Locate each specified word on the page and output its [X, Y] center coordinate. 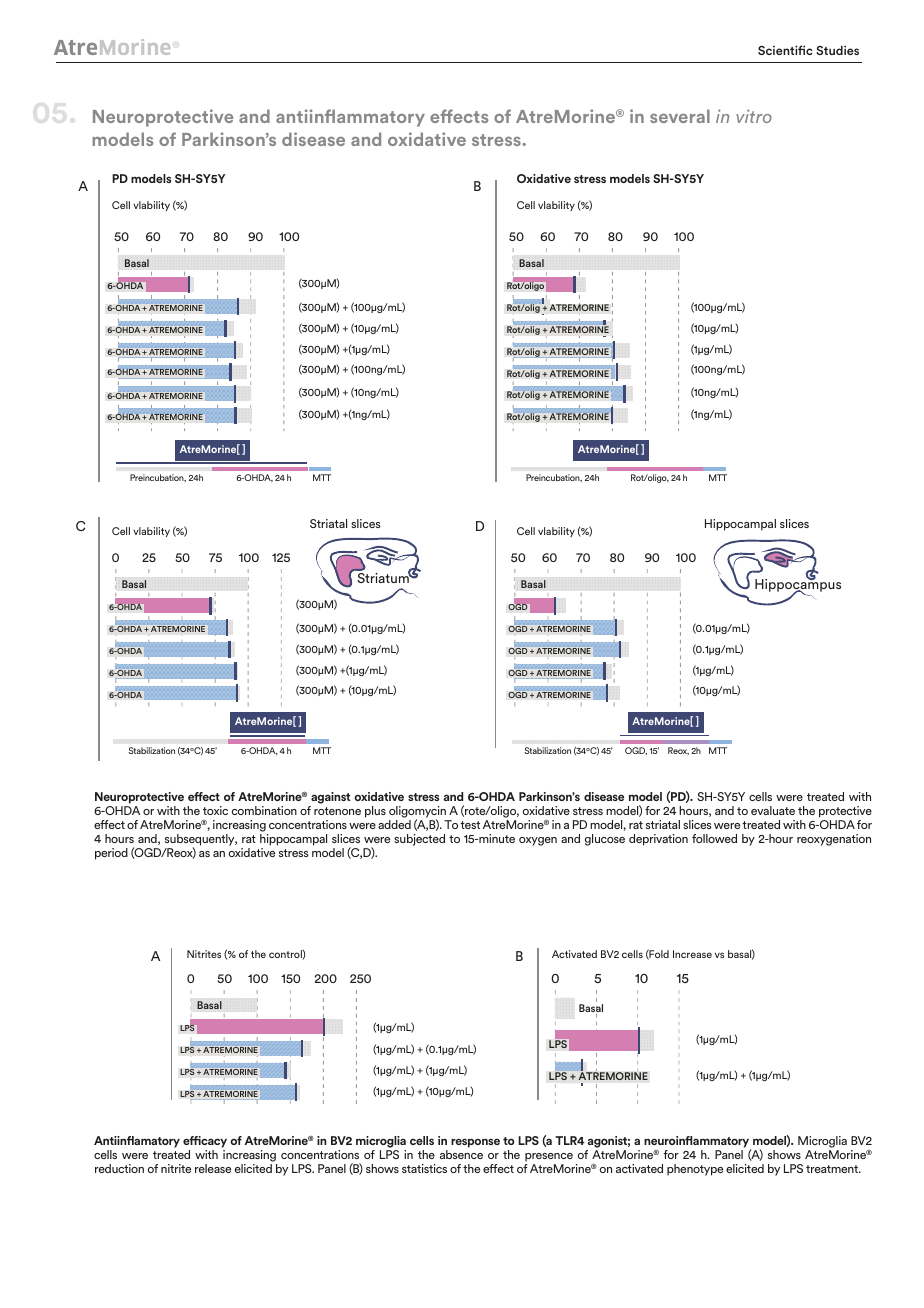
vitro [754, 116]
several [680, 116]
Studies [837, 50]
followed [714, 838]
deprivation [658, 840]
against [329, 799]
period [111, 854]
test [470, 825]
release [213, 1168]
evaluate [773, 810]
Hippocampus [798, 585]
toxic [215, 810]
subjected [419, 840]
